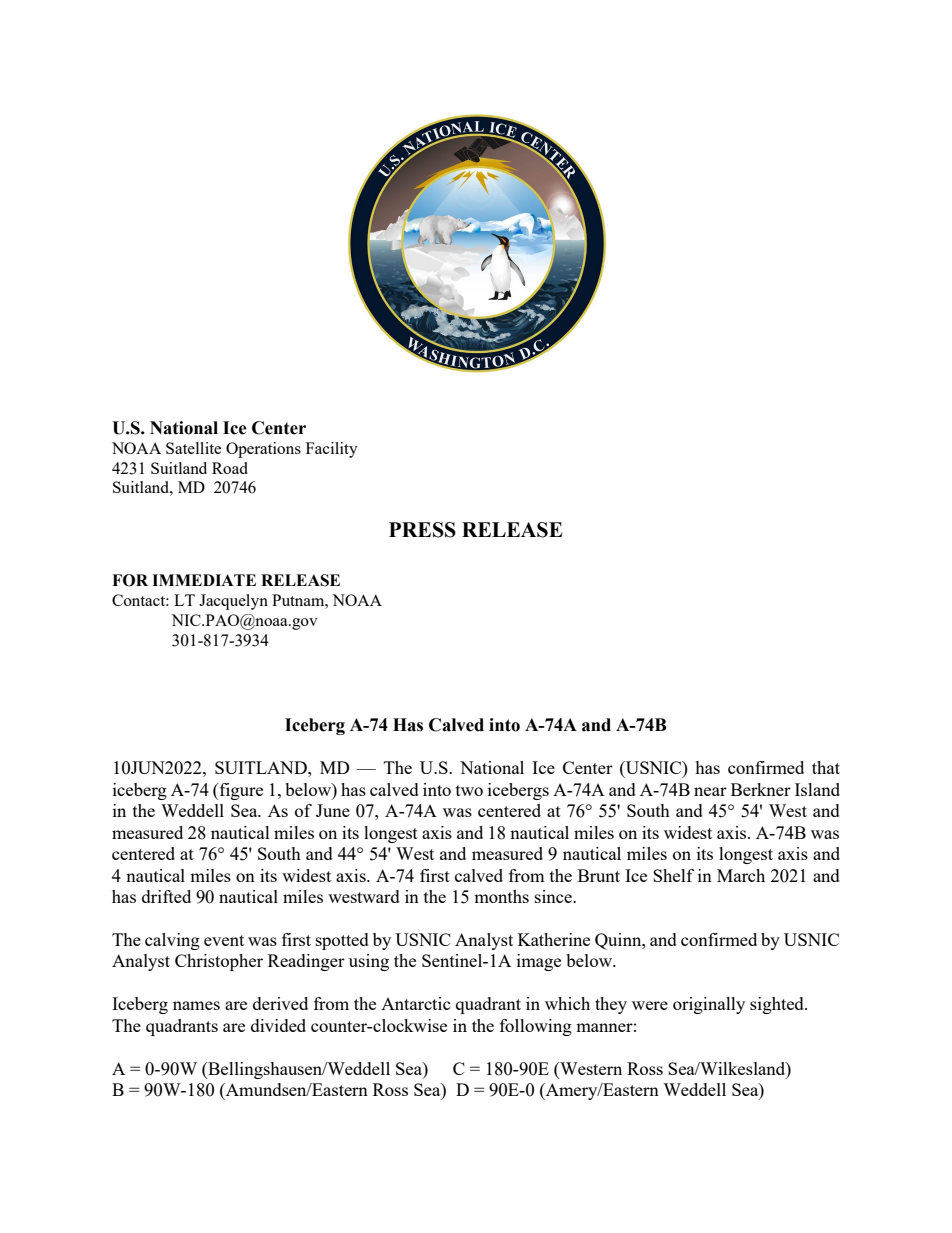 The image size is (952, 1233). What do you see at coordinates (826, 767) in the image?
I see `that` at bounding box center [826, 767].
